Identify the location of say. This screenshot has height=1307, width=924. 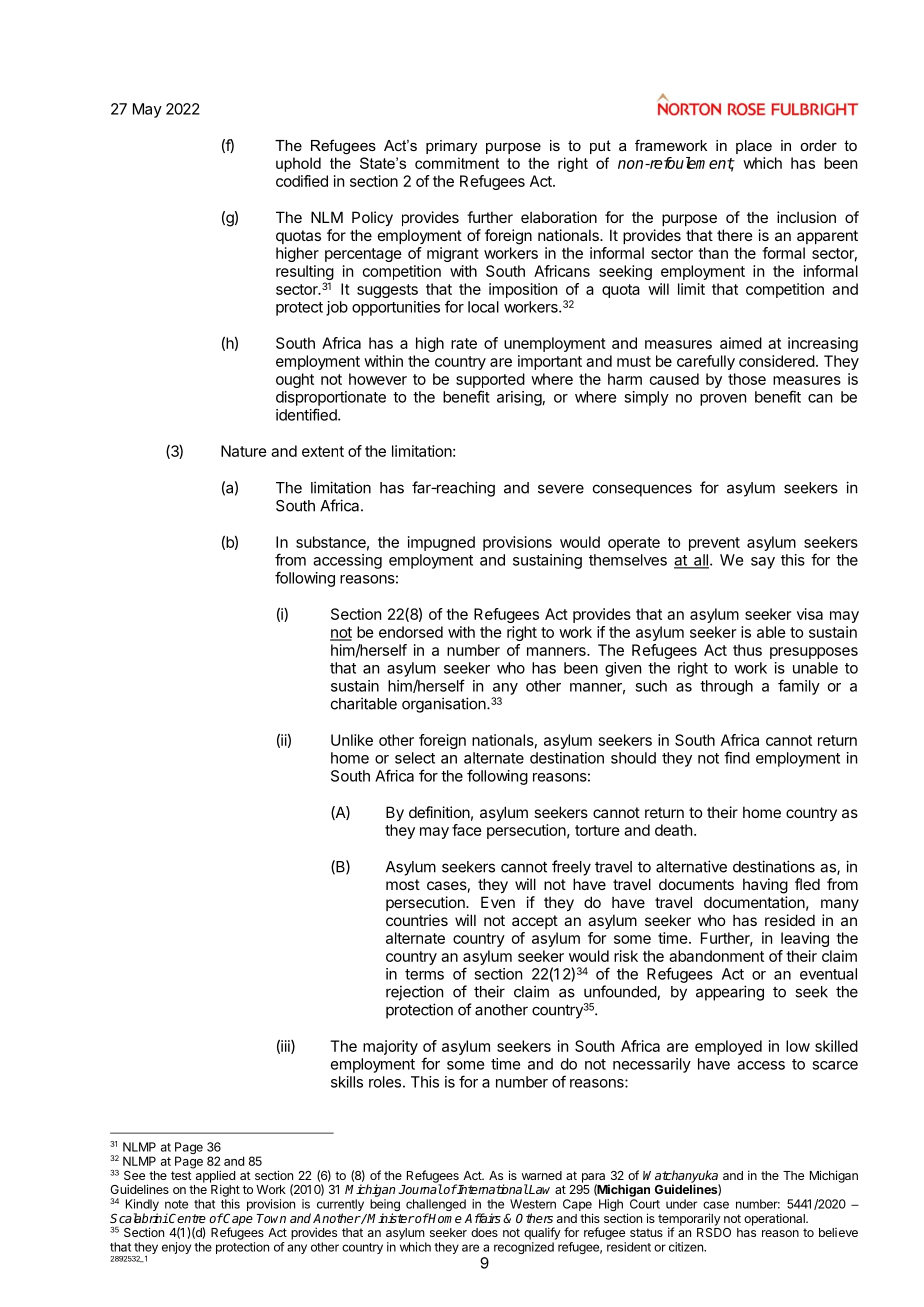
(763, 563).
